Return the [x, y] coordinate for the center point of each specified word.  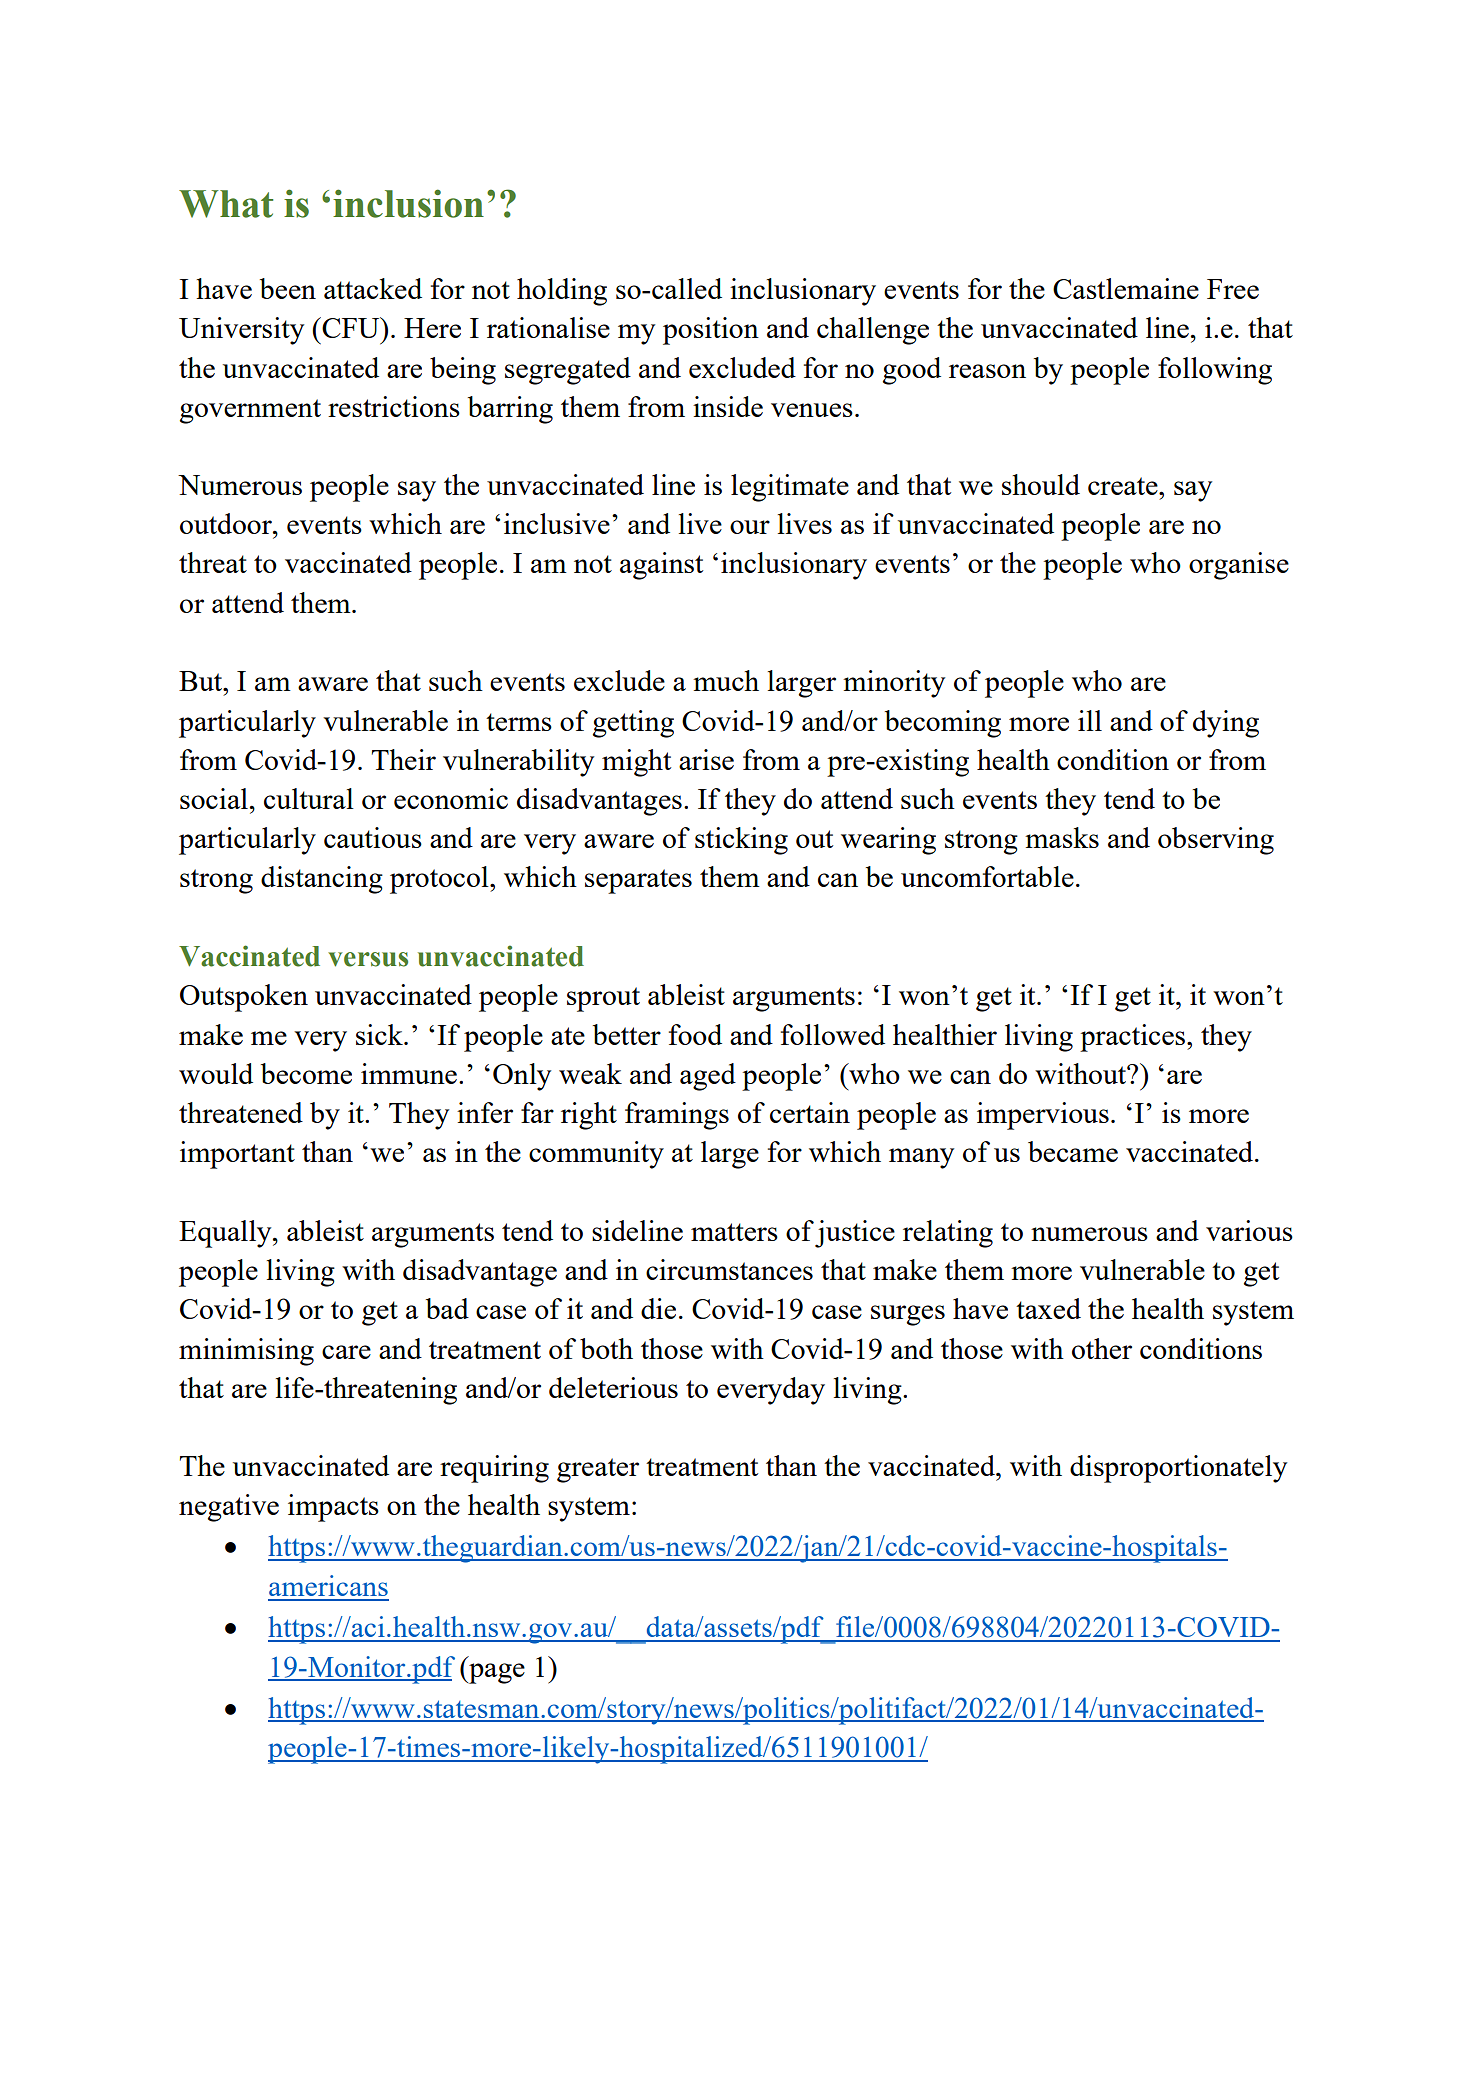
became [1073, 1151]
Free [1233, 289]
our [750, 527]
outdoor [227, 523]
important [237, 1155]
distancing [322, 880]
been [288, 288]
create [1124, 486]
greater [598, 1470]
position [711, 331]
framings [677, 1116]
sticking [741, 841]
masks [1062, 837]
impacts [333, 1508]
